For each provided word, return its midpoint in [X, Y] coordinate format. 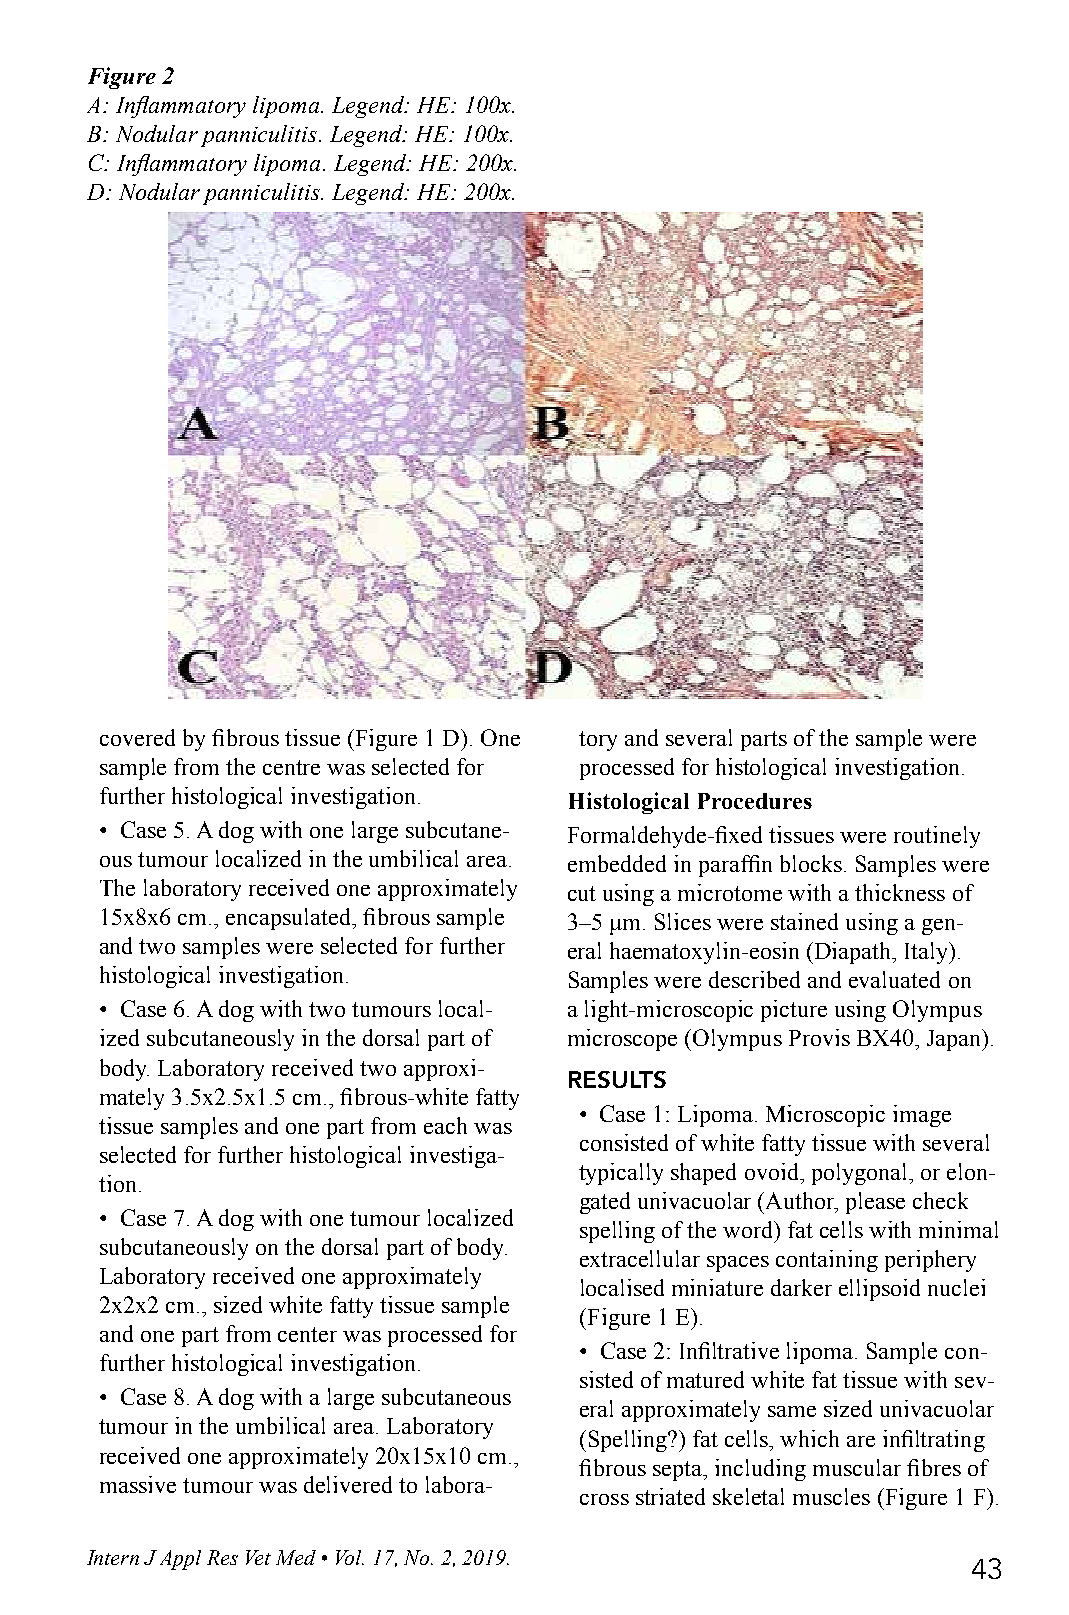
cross [604, 1499]
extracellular [640, 1258]
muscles [831, 1496]
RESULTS [617, 1079]
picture [794, 1011]
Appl [180, 1560]
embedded [617, 863]
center [307, 1334]
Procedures [755, 801]
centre [291, 767]
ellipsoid [879, 1290]
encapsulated [290, 919]
